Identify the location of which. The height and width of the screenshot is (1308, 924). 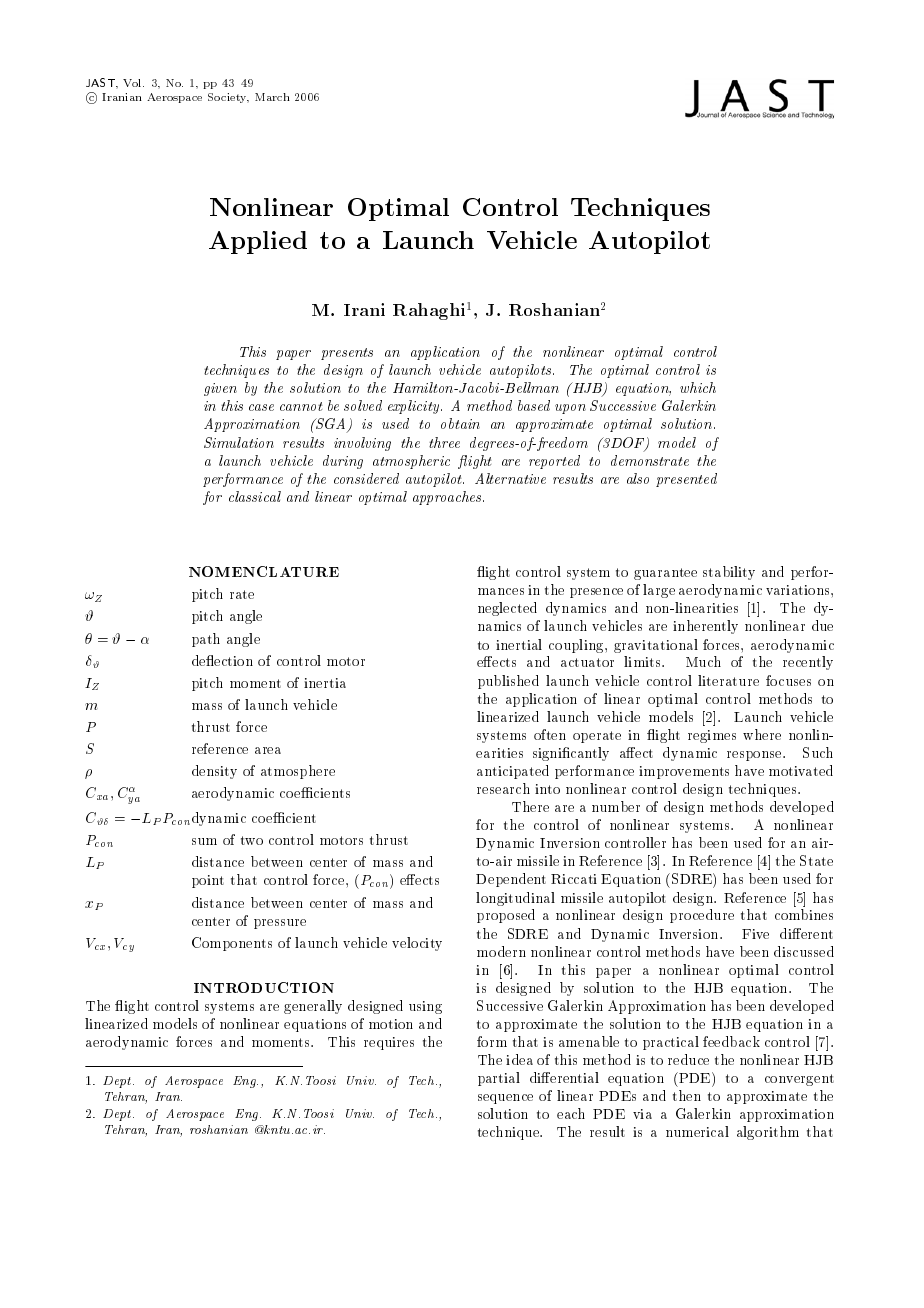
(698, 387).
